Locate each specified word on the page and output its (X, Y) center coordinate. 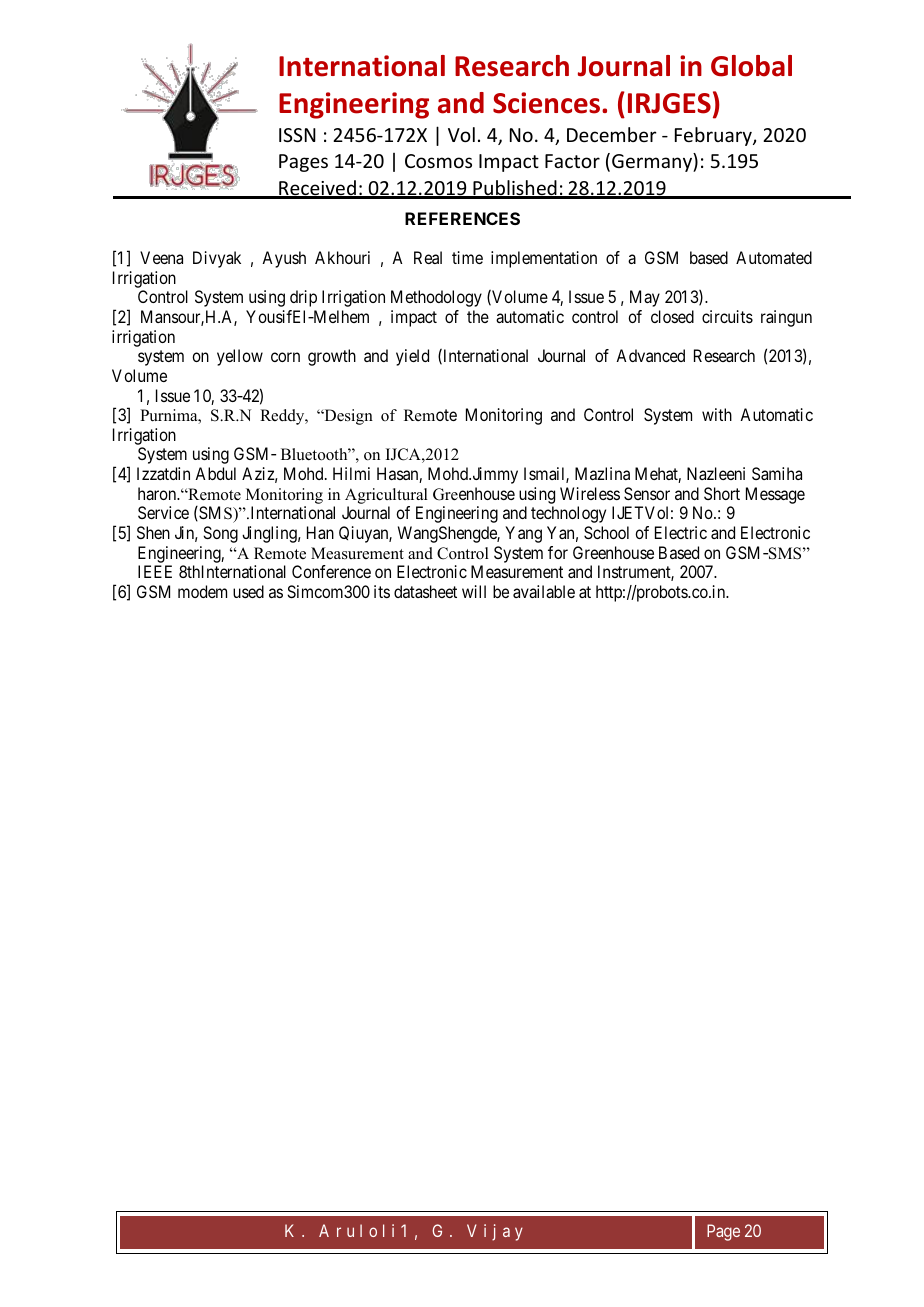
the (478, 316)
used (248, 591)
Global (751, 66)
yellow (240, 357)
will (474, 591)
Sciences (548, 103)
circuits (727, 316)
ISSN (297, 135)
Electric (681, 532)
